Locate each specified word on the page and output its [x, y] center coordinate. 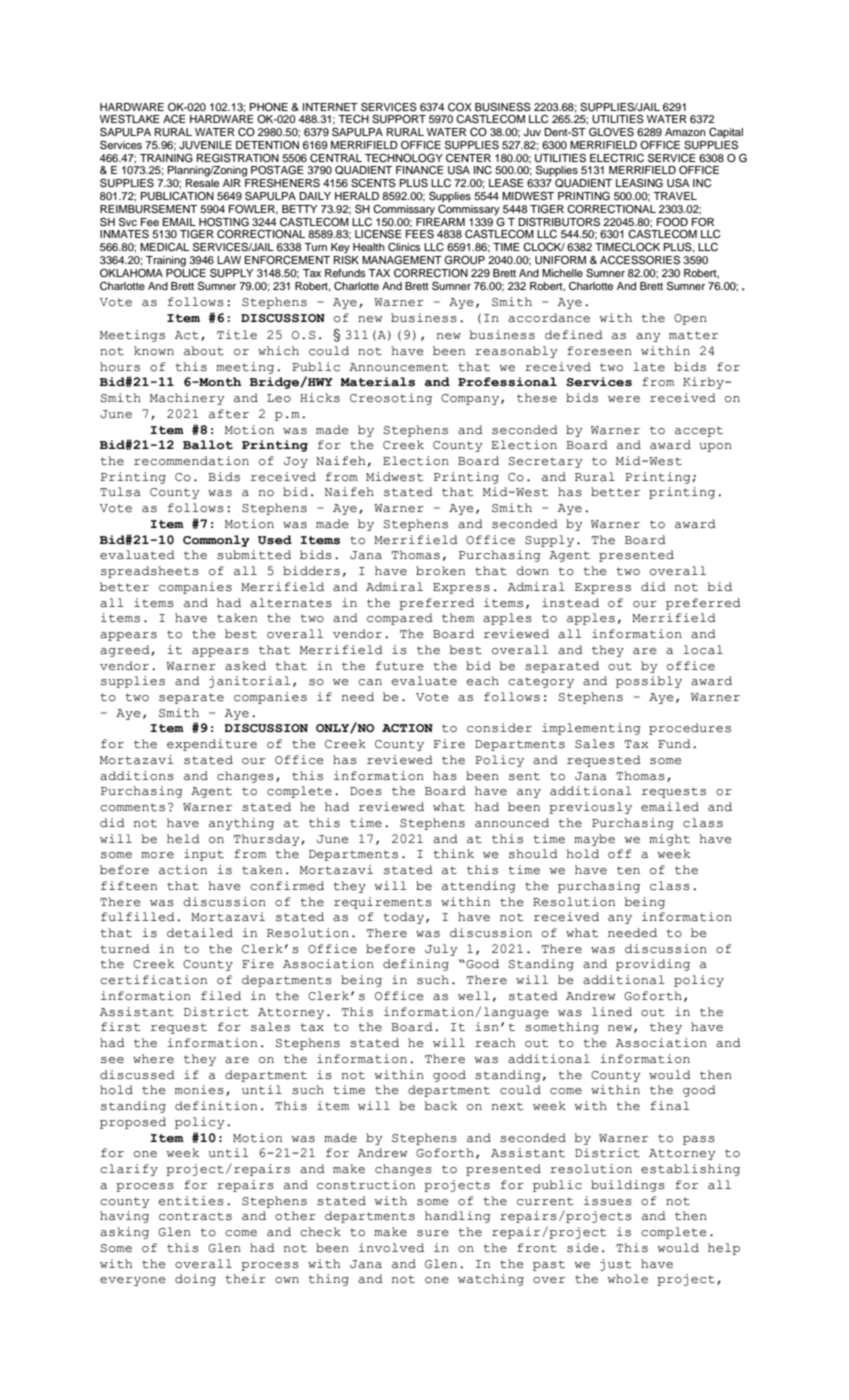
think [453, 854]
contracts [195, 1216]
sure [433, 1233]
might [669, 840]
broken [440, 571]
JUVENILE [205, 145]
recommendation [191, 461]
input [204, 855]
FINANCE [420, 170]
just [615, 1265]
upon [715, 447]
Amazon [685, 132]
